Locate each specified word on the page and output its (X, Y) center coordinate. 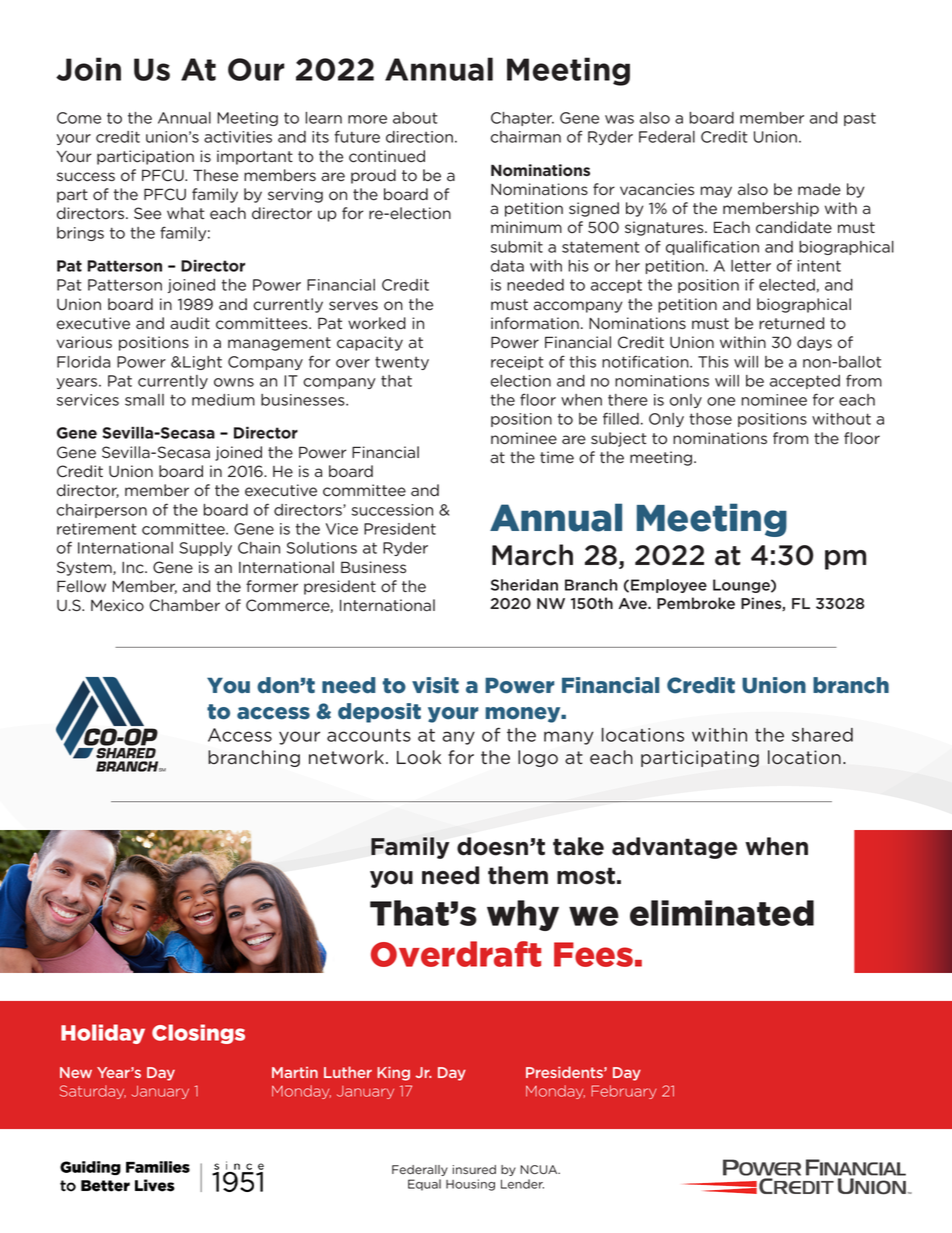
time (557, 457)
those (710, 419)
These (215, 175)
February (624, 1092)
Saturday (93, 1092)
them (518, 875)
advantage (674, 848)
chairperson (102, 511)
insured (474, 1169)
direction (419, 137)
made (819, 189)
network (346, 757)
